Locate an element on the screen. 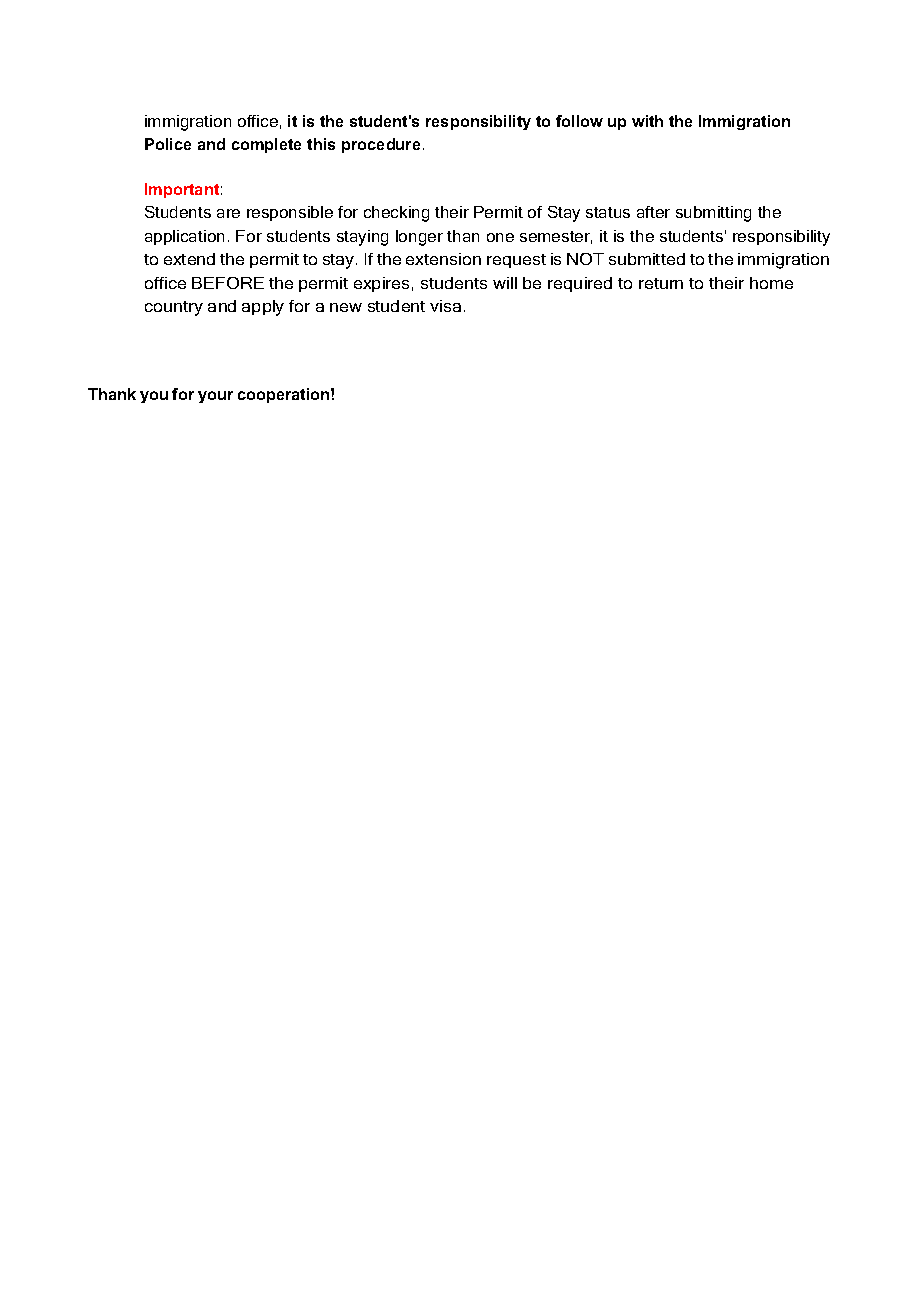 The height and width of the screenshot is (1308, 924). submitting is located at coordinates (713, 214).
